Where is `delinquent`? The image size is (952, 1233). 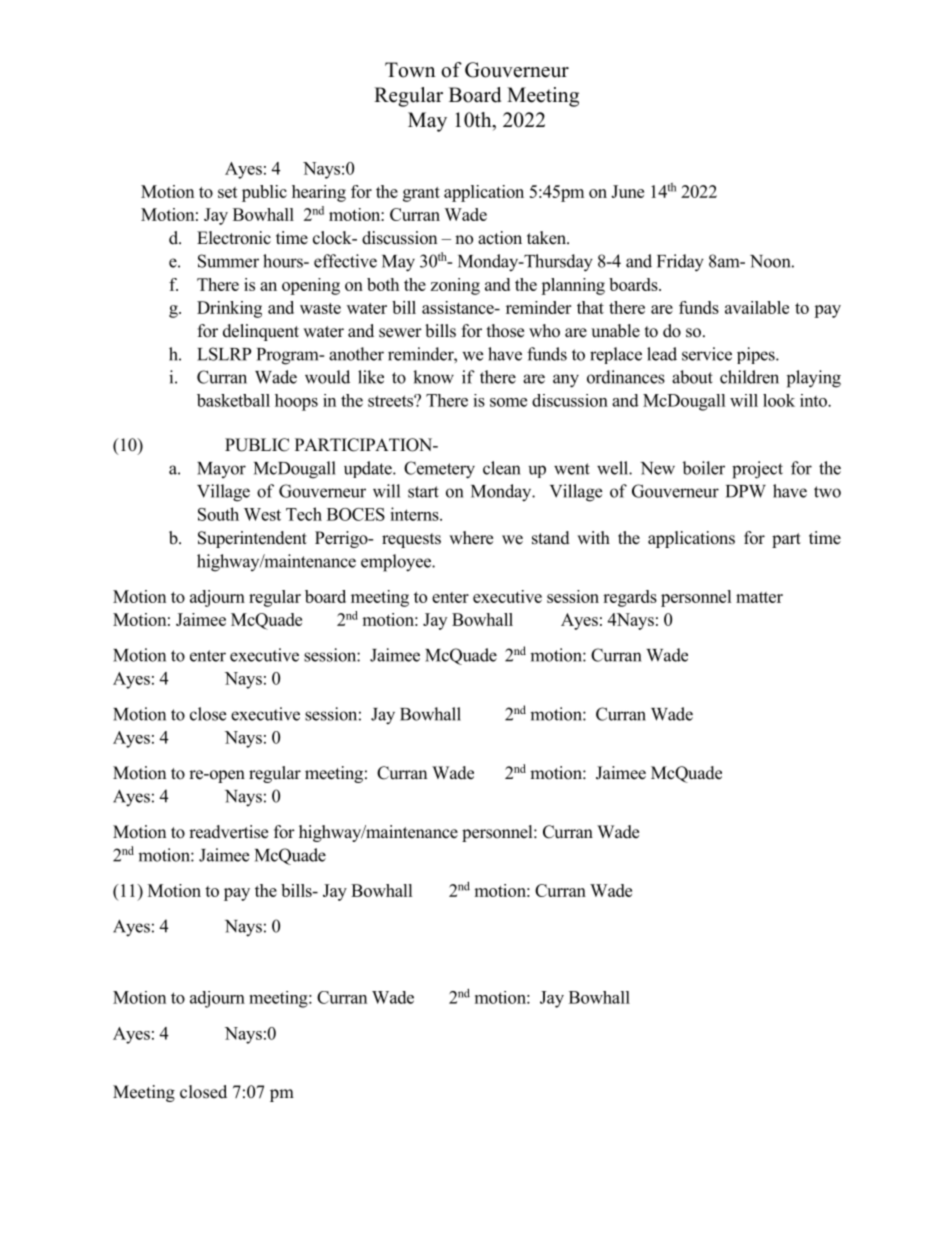 delinquent is located at coordinates (261, 332).
